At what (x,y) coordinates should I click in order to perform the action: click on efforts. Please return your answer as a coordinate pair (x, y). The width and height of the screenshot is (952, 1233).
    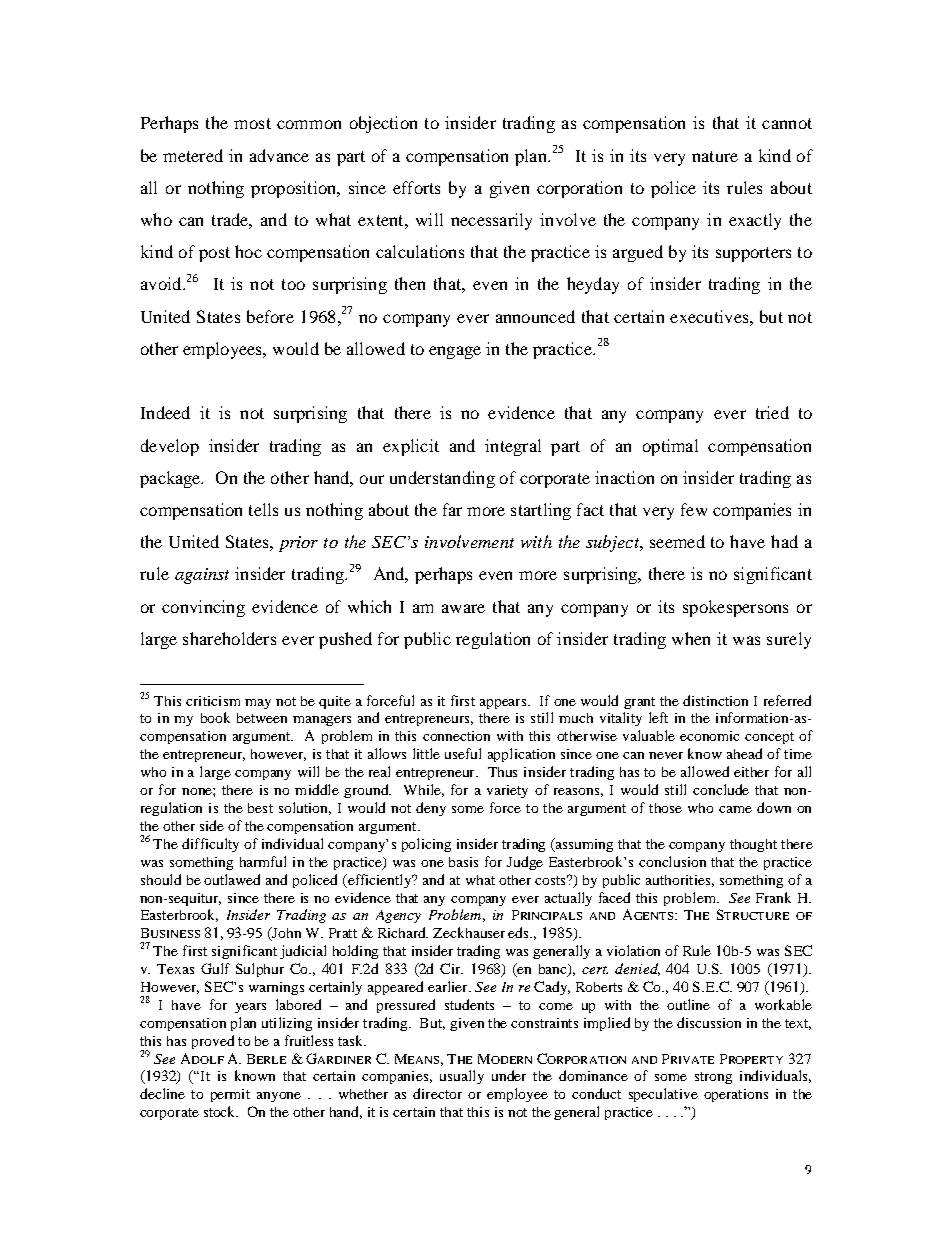
    Looking at the image, I should click on (416, 187).
